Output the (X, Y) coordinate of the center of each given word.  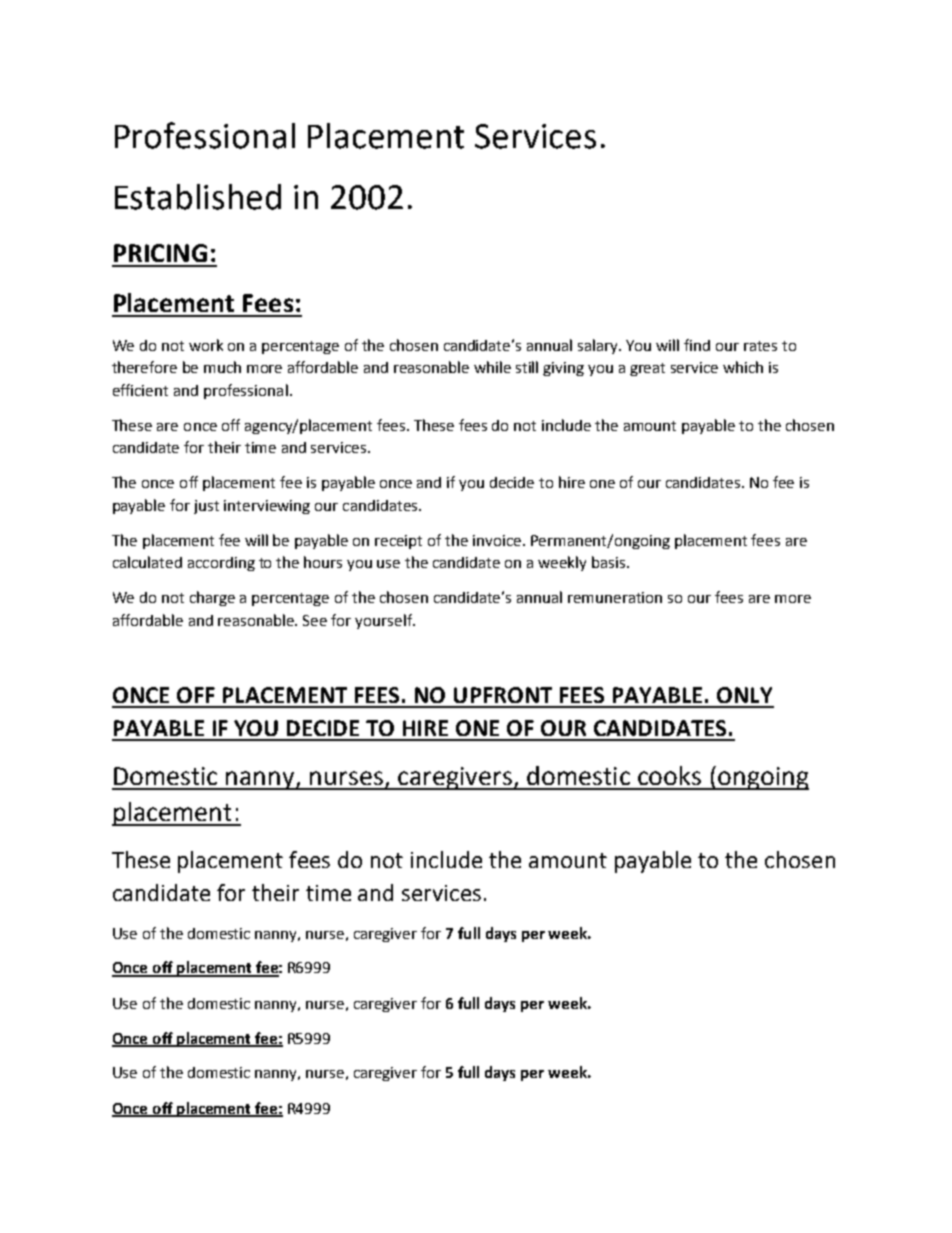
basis (610, 562)
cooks (669, 775)
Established (198, 197)
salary (599, 346)
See (315, 620)
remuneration (615, 597)
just (206, 507)
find (697, 345)
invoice (498, 540)
